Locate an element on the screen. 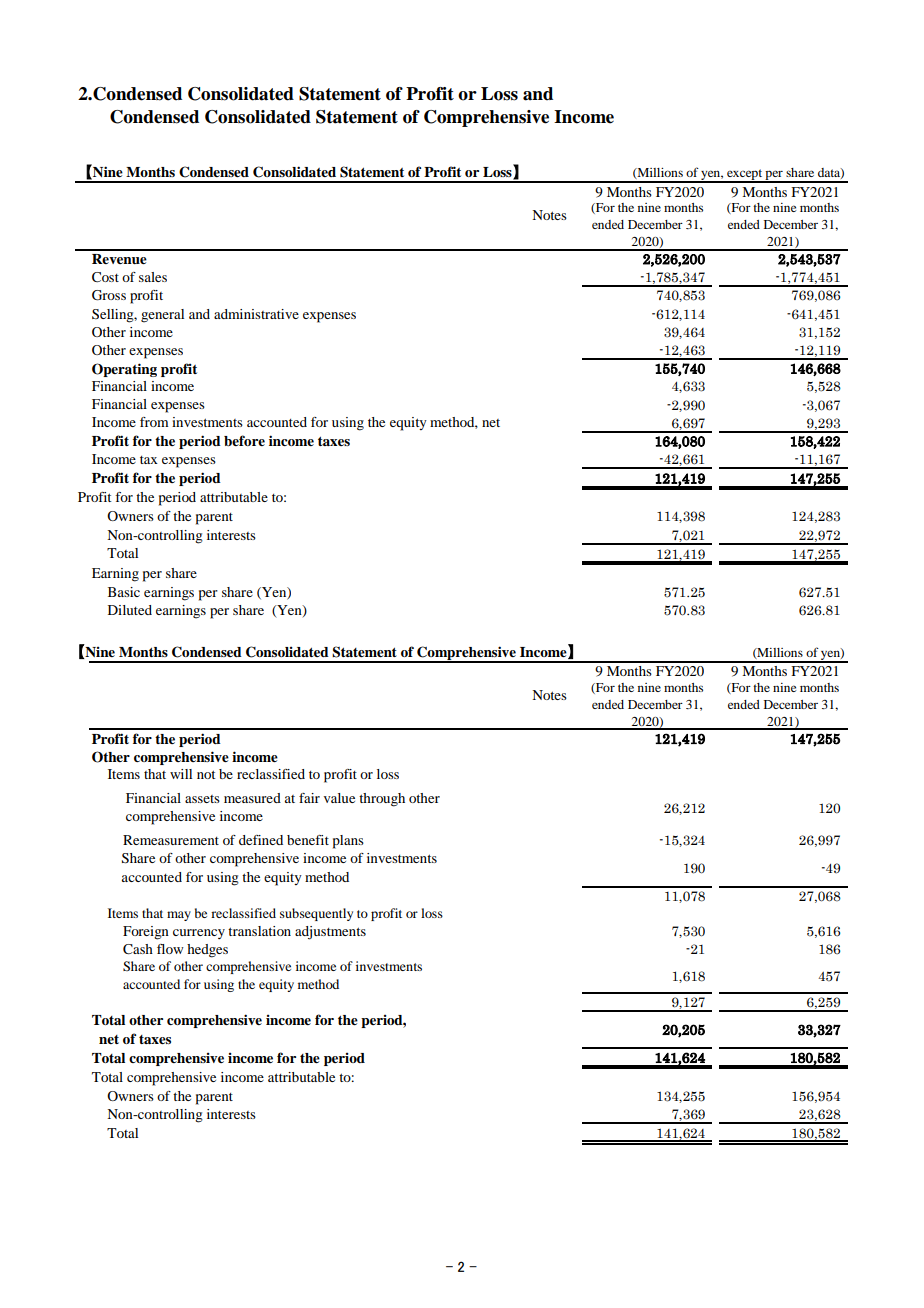 This screenshot has width=924, height=1308. except is located at coordinates (744, 176).
